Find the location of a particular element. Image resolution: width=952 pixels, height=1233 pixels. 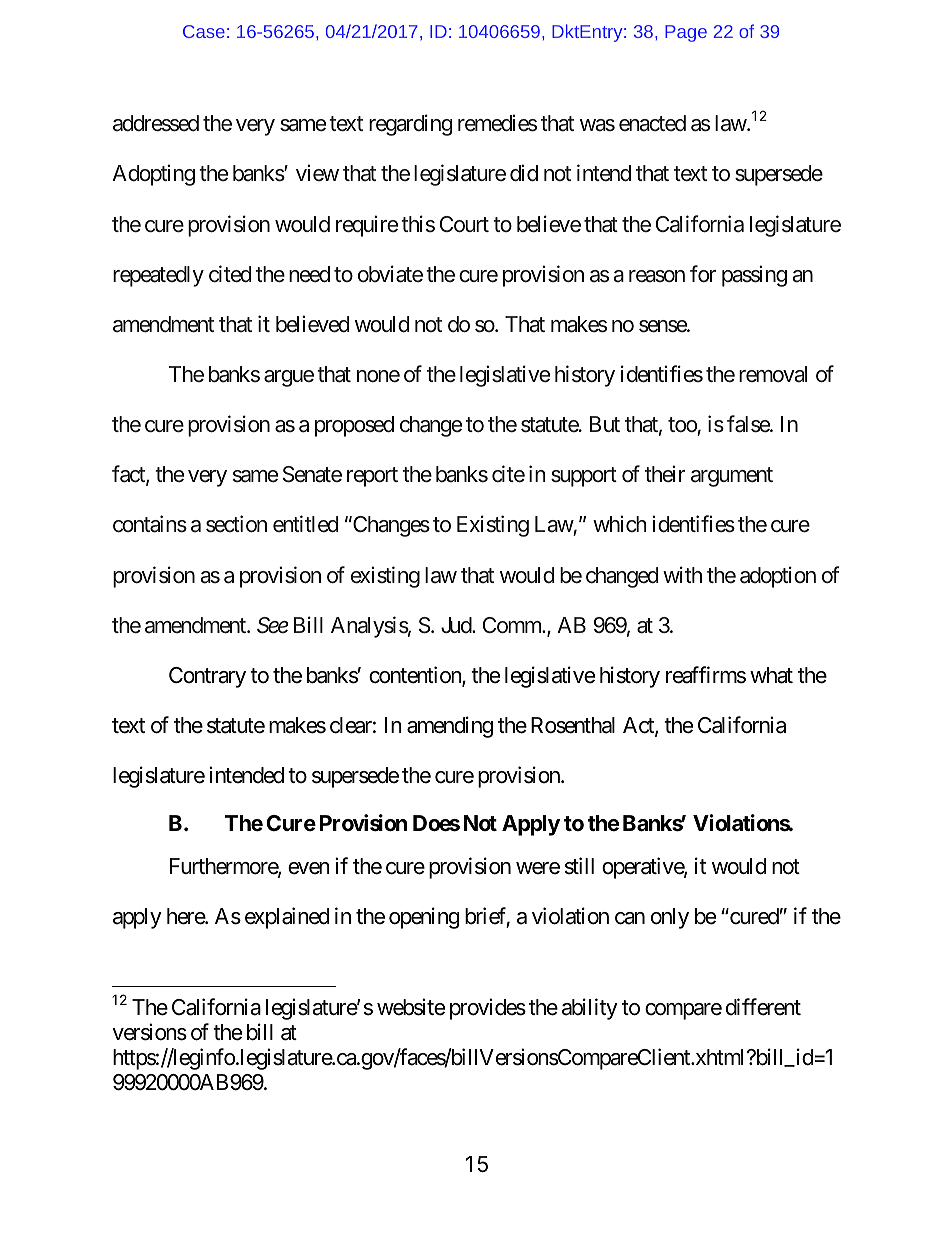

repeatedly is located at coordinates (158, 276).
